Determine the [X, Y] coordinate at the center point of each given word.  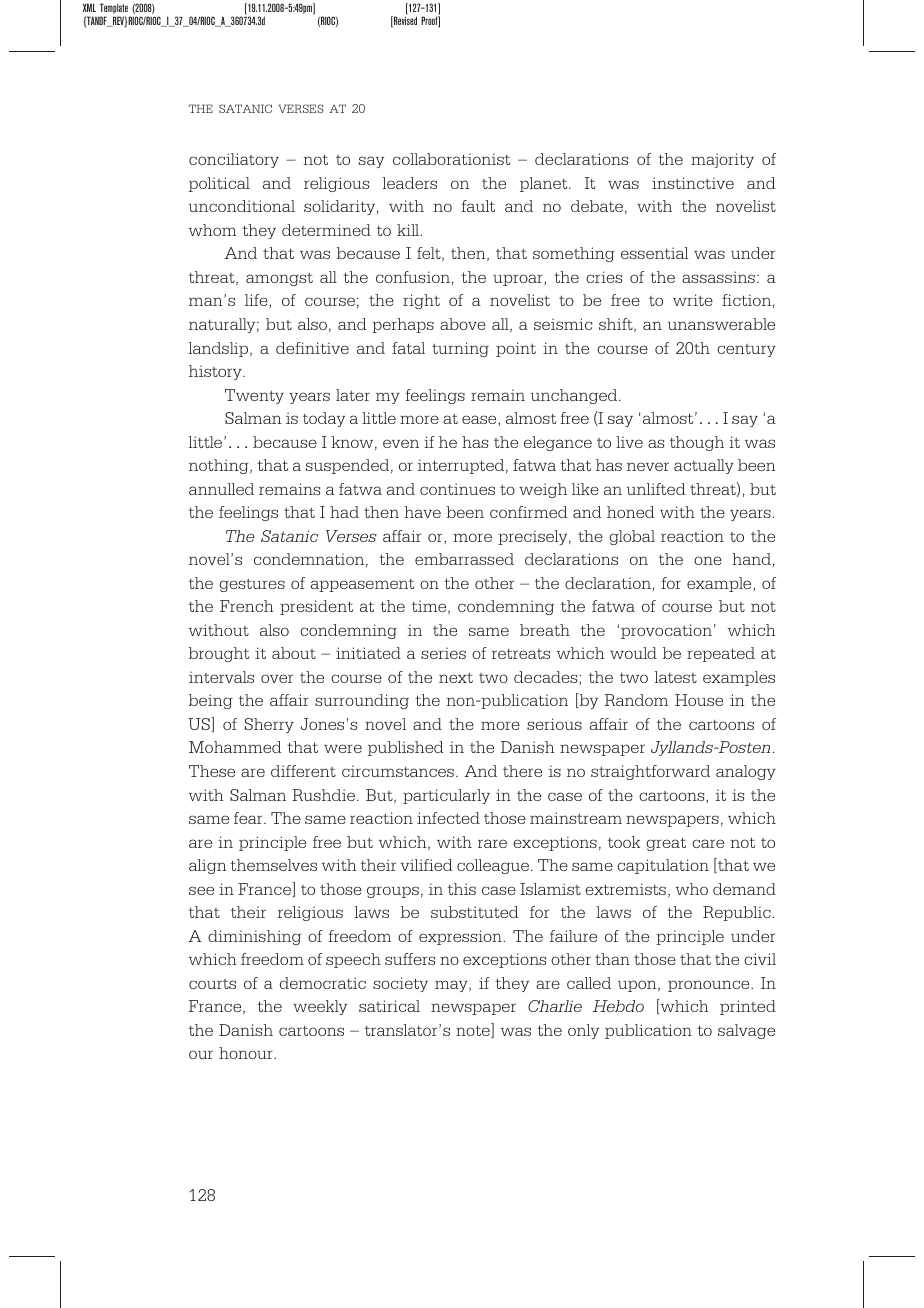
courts [212, 984]
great [666, 844]
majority [722, 160]
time [430, 607]
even [401, 443]
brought [219, 654]
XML [89, 7]
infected [448, 818]
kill [409, 230]
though [697, 443]
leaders [410, 183]
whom [213, 230]
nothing [220, 466]
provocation [666, 631]
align [208, 866]
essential [654, 253]
